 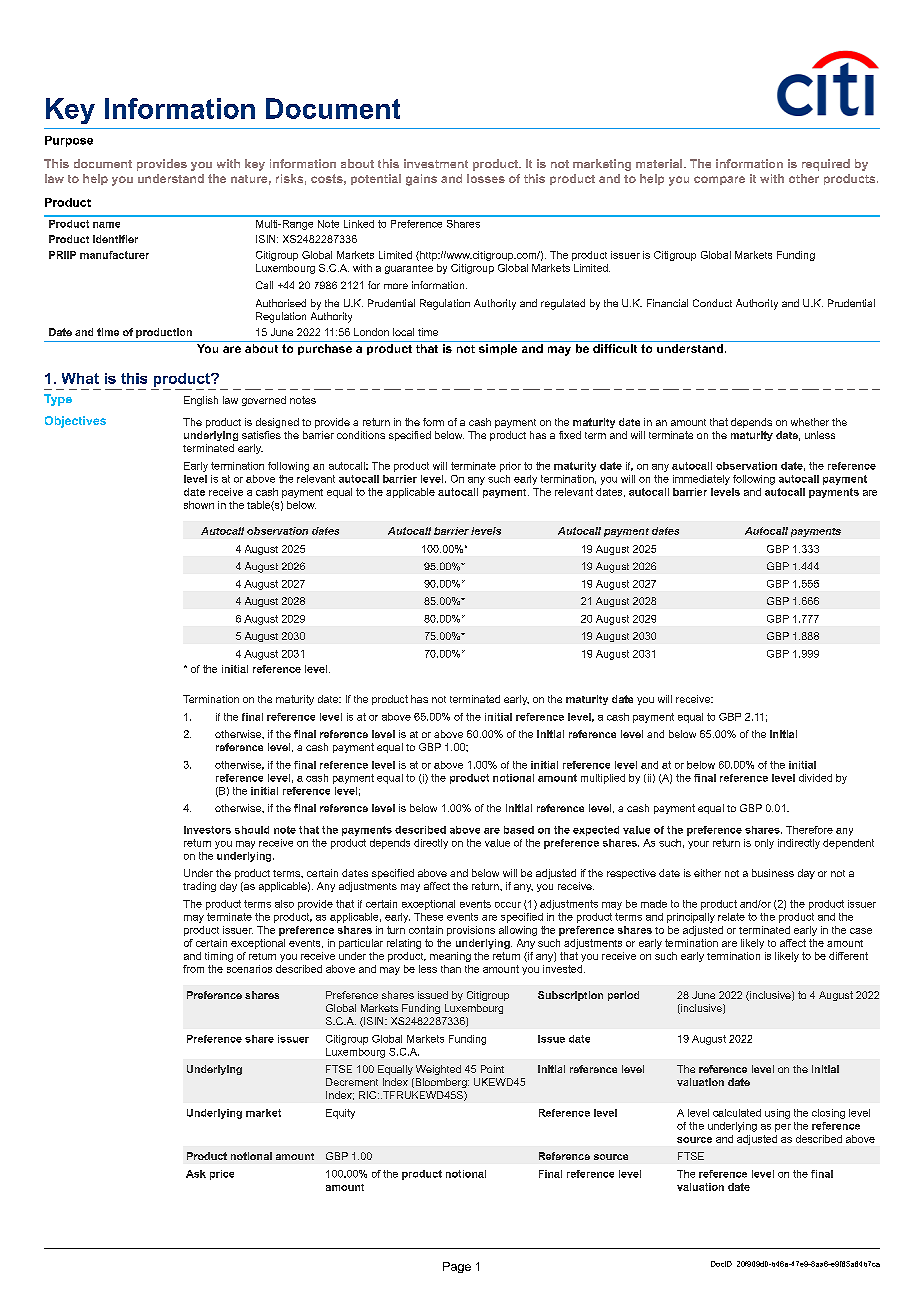 I want to click on divided, so click(x=815, y=778).
